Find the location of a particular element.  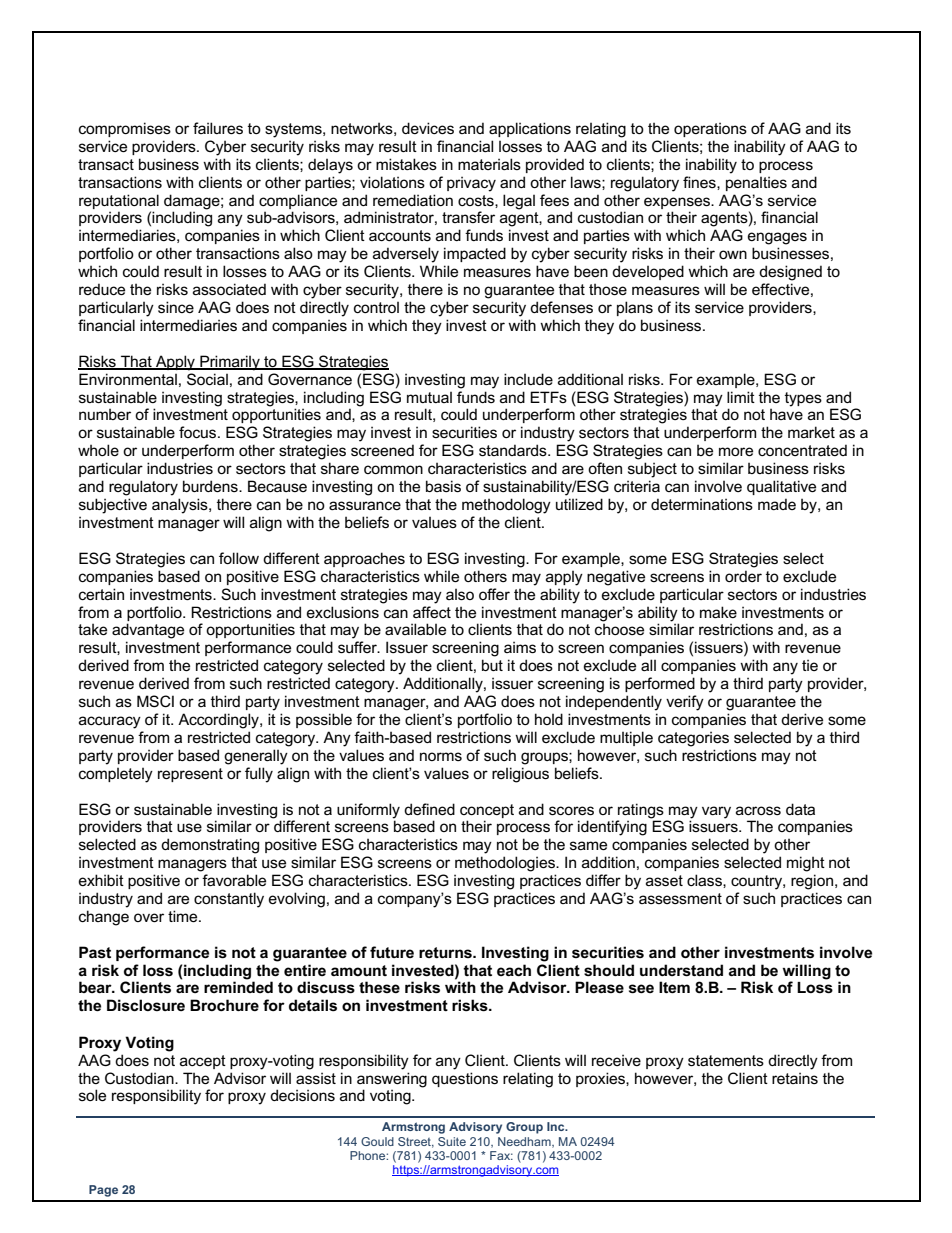

operations is located at coordinates (710, 129).
